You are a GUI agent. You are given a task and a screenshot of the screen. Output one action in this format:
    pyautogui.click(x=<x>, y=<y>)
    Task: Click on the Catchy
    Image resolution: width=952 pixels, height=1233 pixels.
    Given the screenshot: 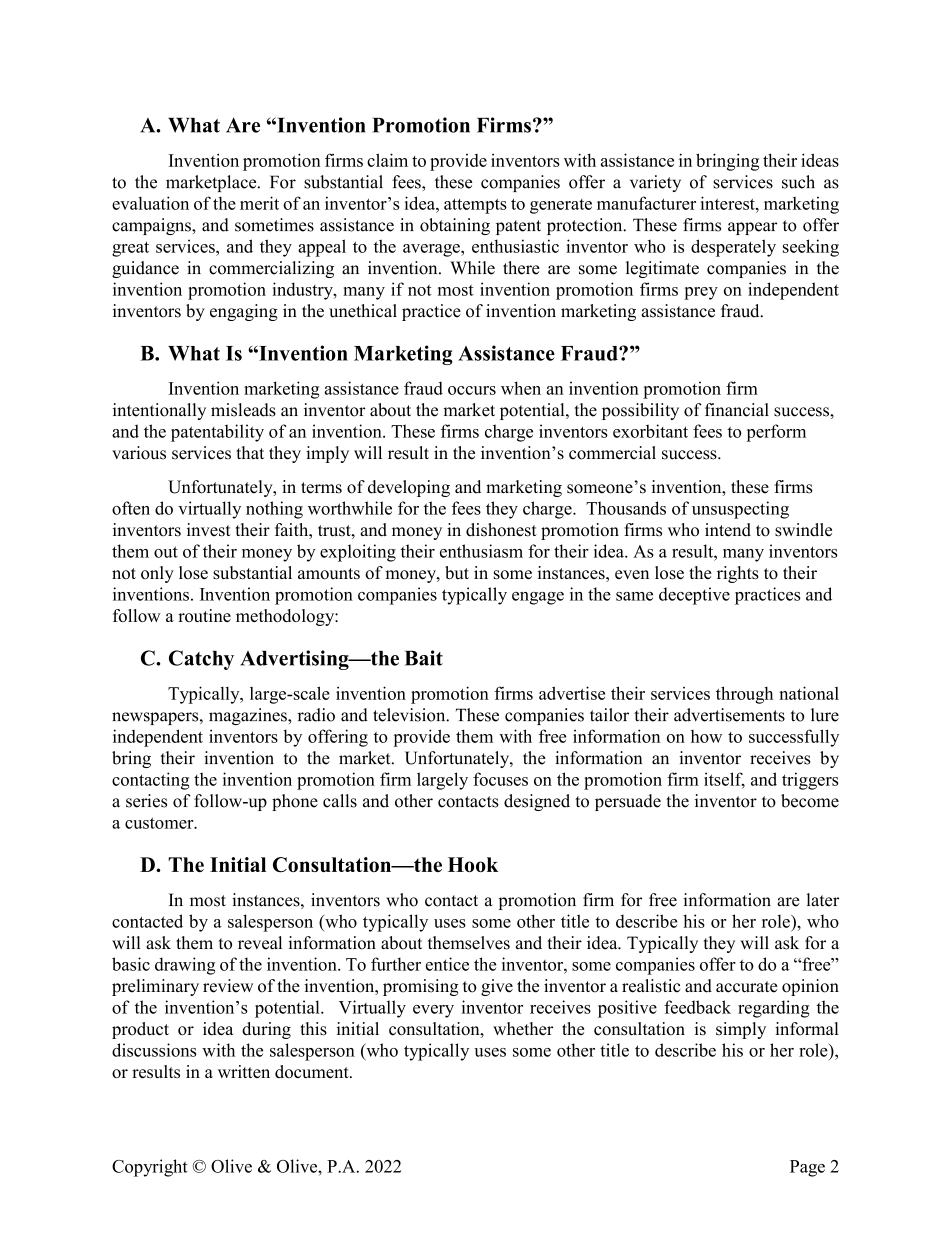 What is the action you would take?
    pyautogui.click(x=201, y=660)
